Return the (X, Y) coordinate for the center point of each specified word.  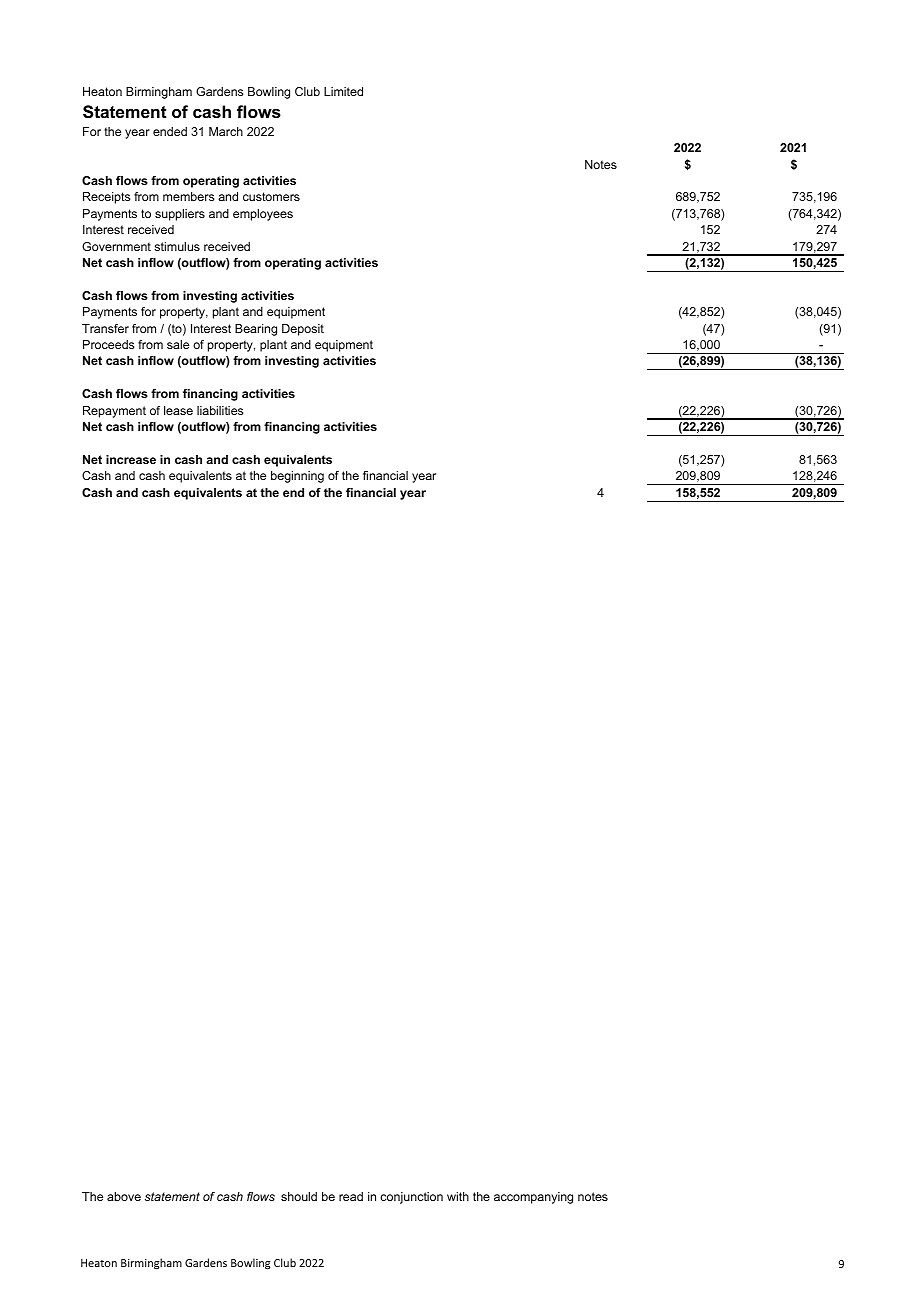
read (351, 1196)
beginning (297, 477)
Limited (343, 91)
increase (131, 459)
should (299, 1196)
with (458, 1196)
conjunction (411, 1198)
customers (271, 196)
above (124, 1196)
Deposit (303, 330)
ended (170, 131)
